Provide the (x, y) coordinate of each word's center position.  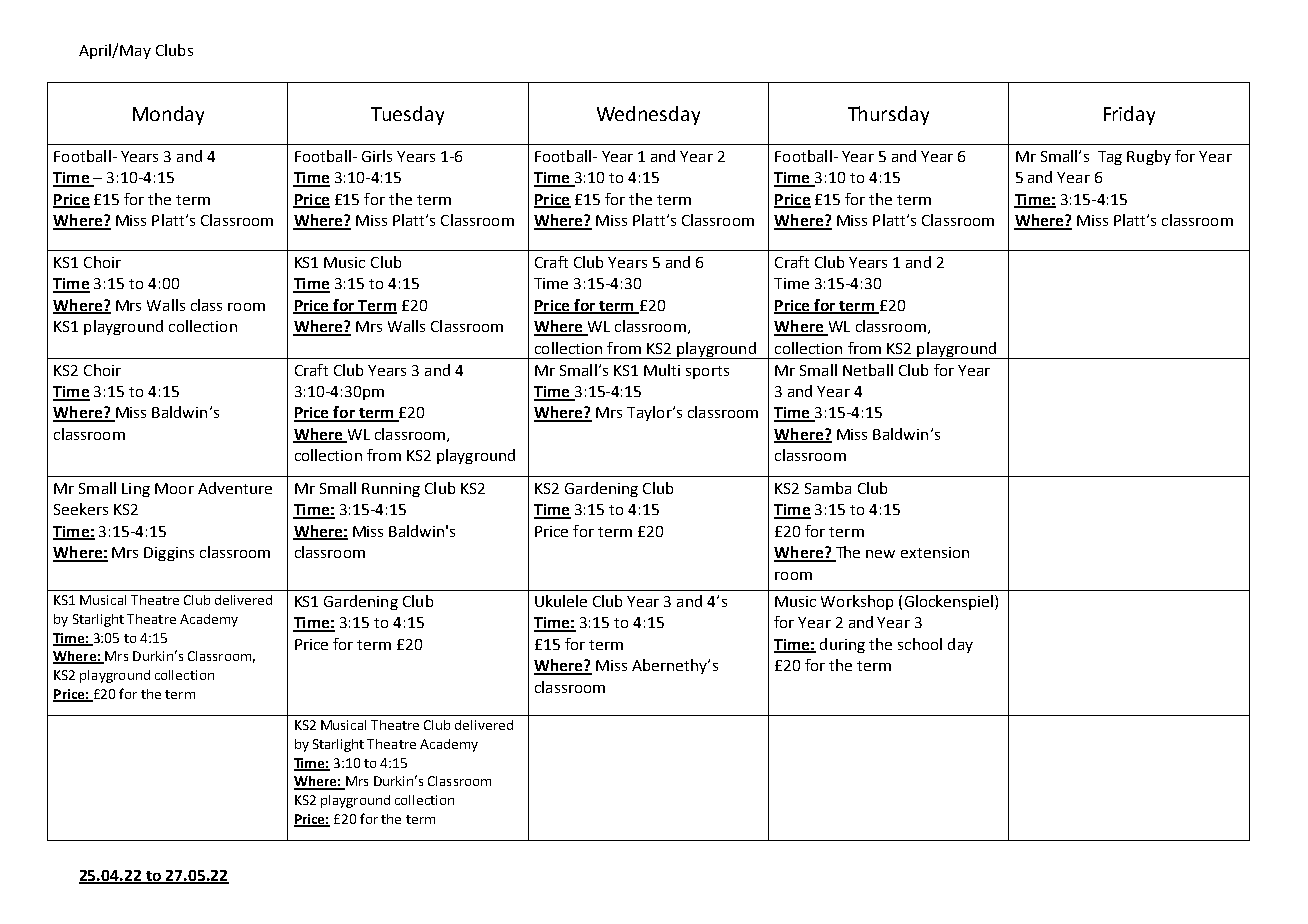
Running (391, 490)
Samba (828, 488)
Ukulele (561, 601)
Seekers (81, 509)
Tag (1110, 158)
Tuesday (407, 115)
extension (935, 552)
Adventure (235, 488)
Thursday (888, 115)
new (880, 554)
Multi (662, 370)
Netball (868, 370)
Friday (1129, 115)
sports (707, 372)
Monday (168, 115)
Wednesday (648, 115)
